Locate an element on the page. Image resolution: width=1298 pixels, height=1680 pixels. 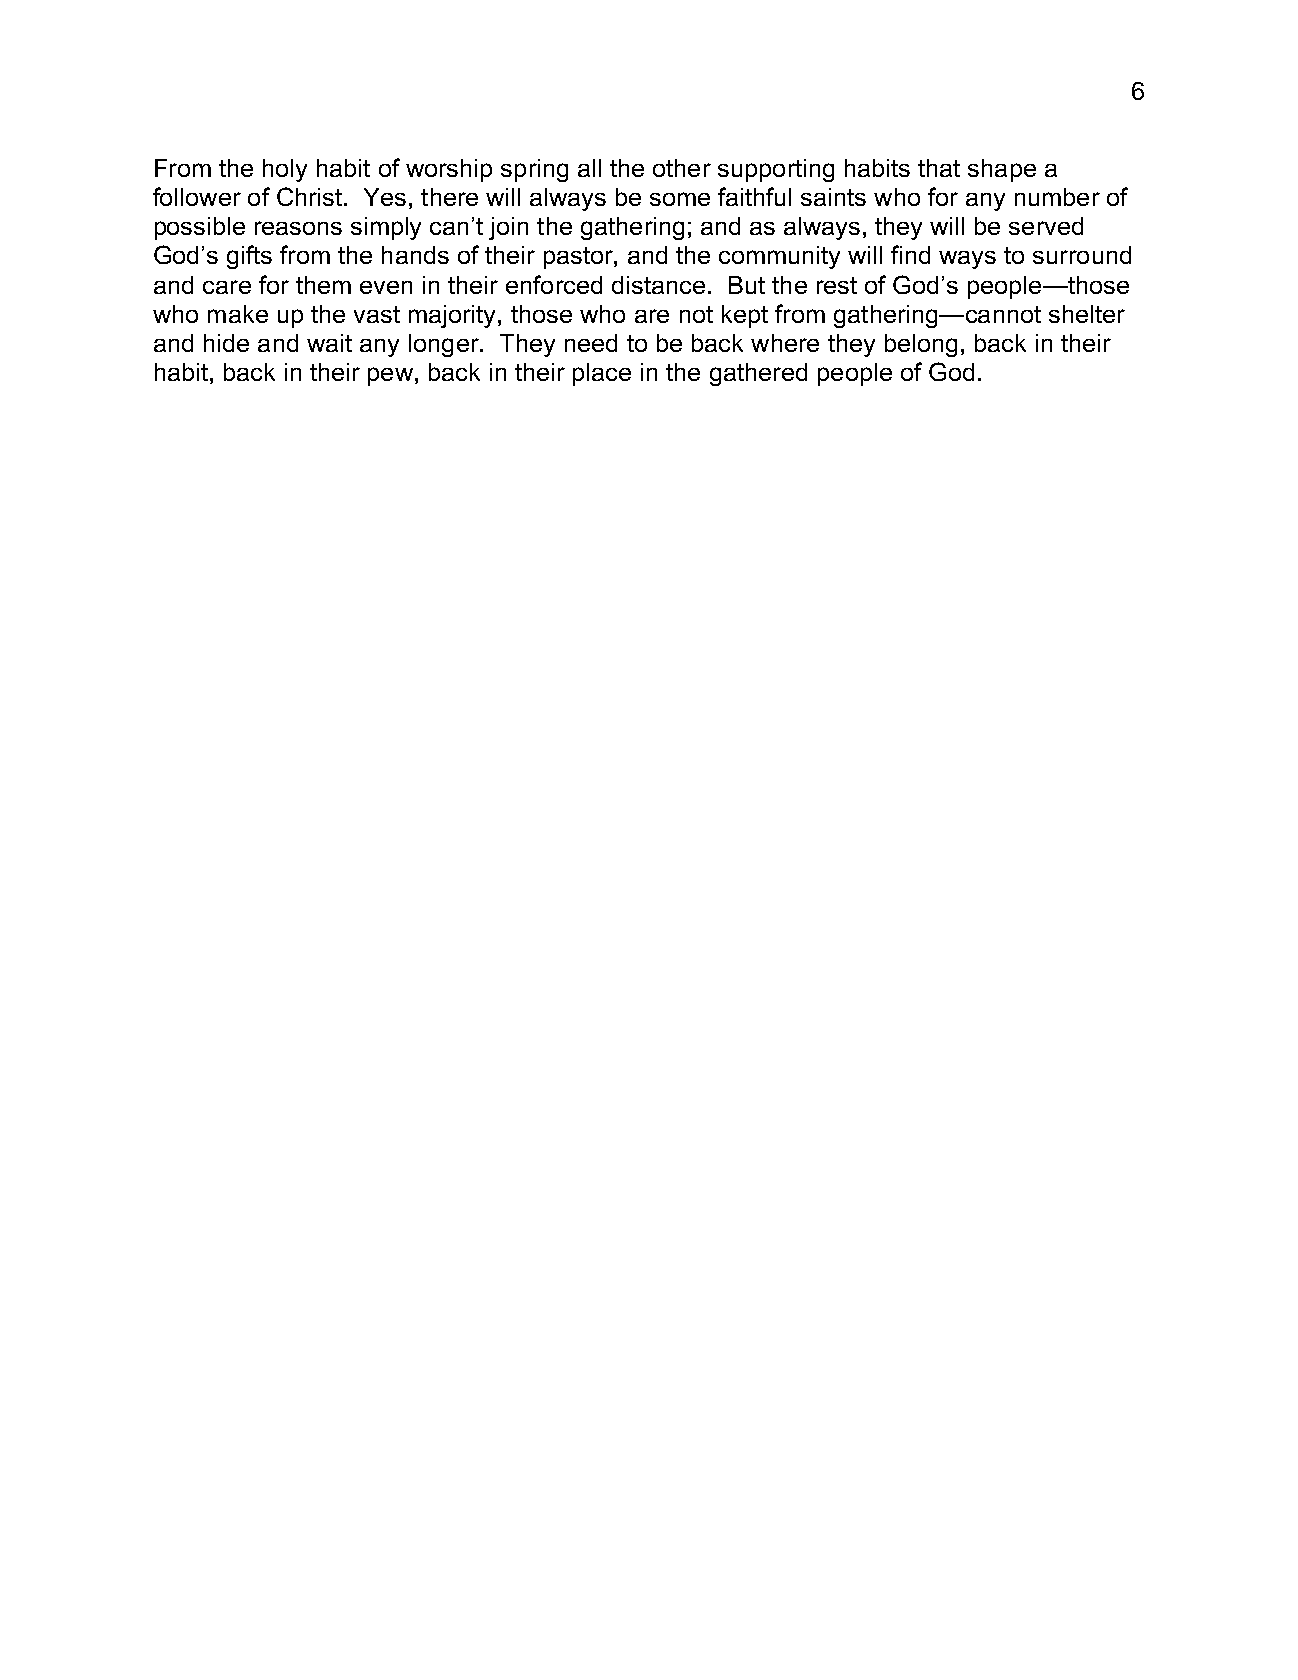
holy is located at coordinates (285, 170).
